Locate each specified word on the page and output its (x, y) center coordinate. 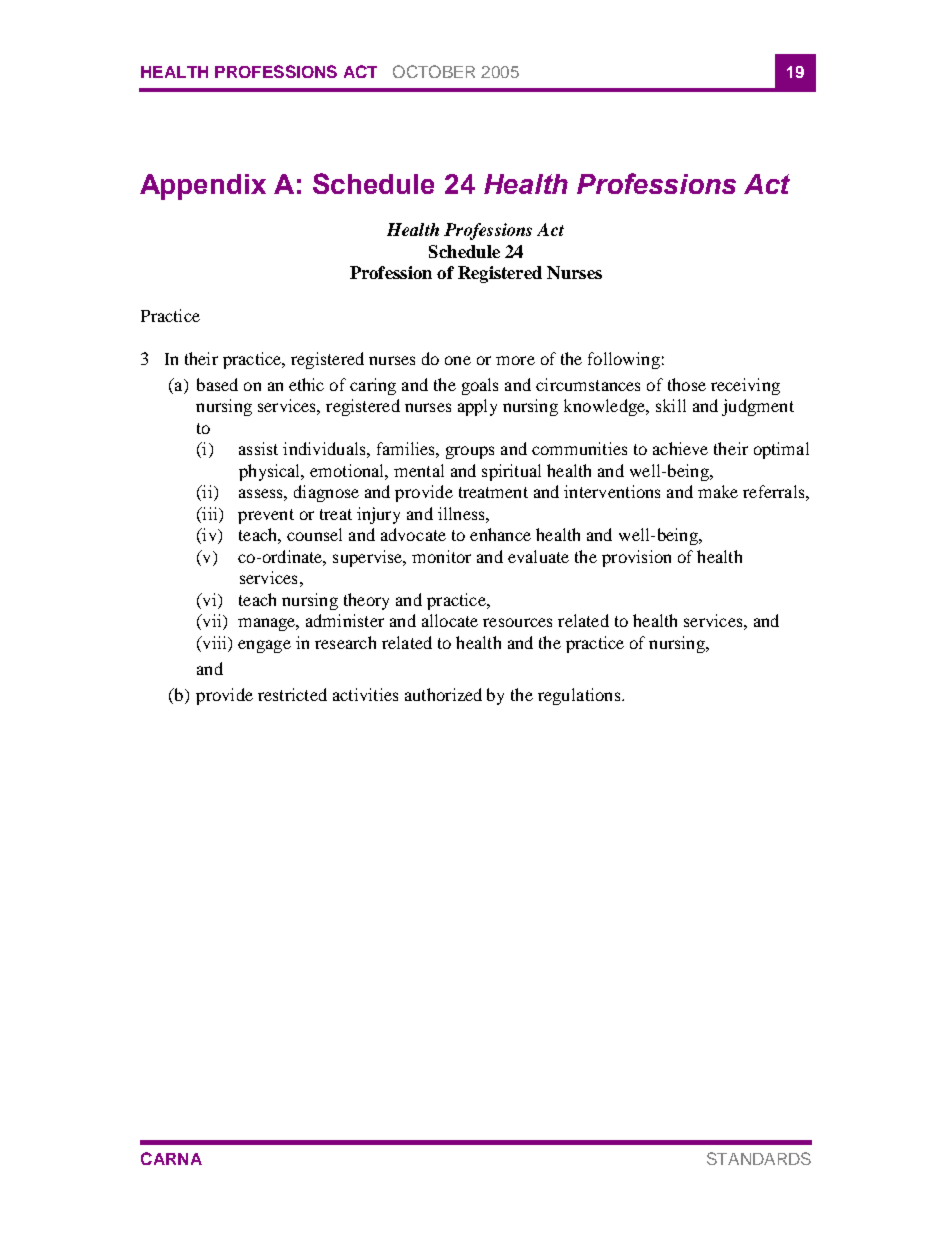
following (624, 360)
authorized (443, 694)
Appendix (203, 187)
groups (470, 452)
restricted (292, 694)
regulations (580, 696)
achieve (680, 448)
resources (517, 622)
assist (258, 448)
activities (365, 694)
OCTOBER (434, 71)
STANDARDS (759, 1158)
